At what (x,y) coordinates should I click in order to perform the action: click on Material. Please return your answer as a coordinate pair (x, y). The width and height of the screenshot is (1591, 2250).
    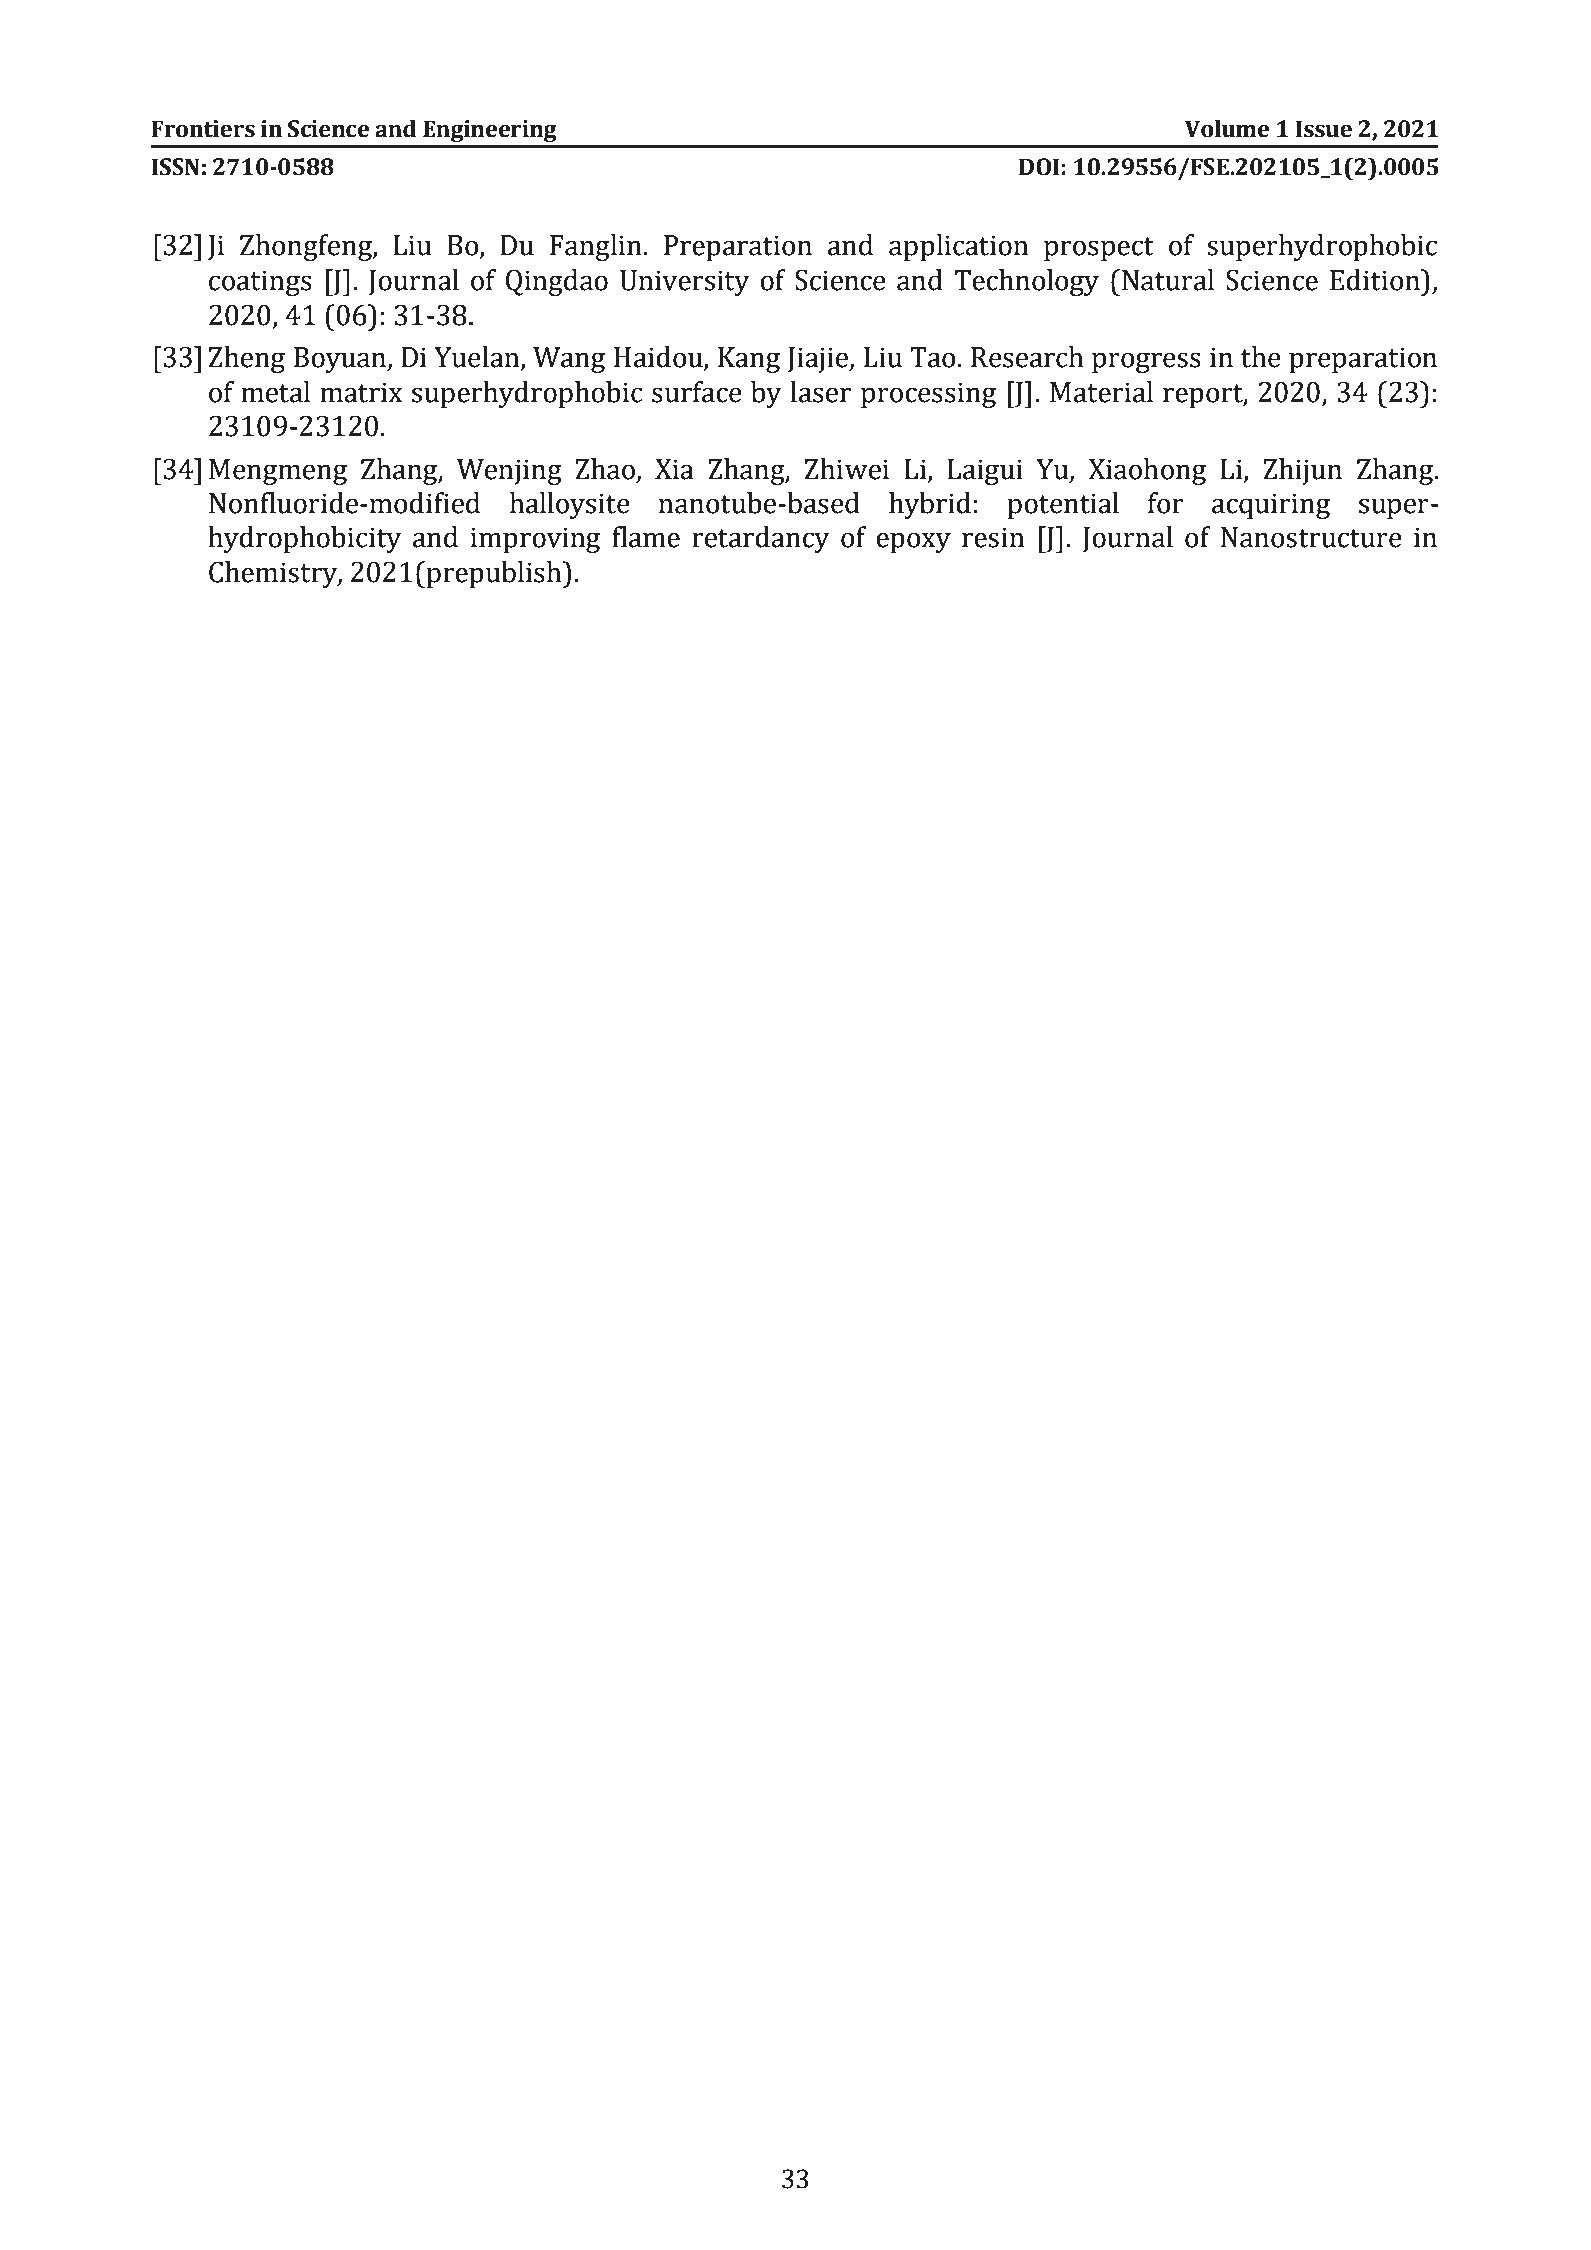
    Looking at the image, I should click on (1101, 392).
